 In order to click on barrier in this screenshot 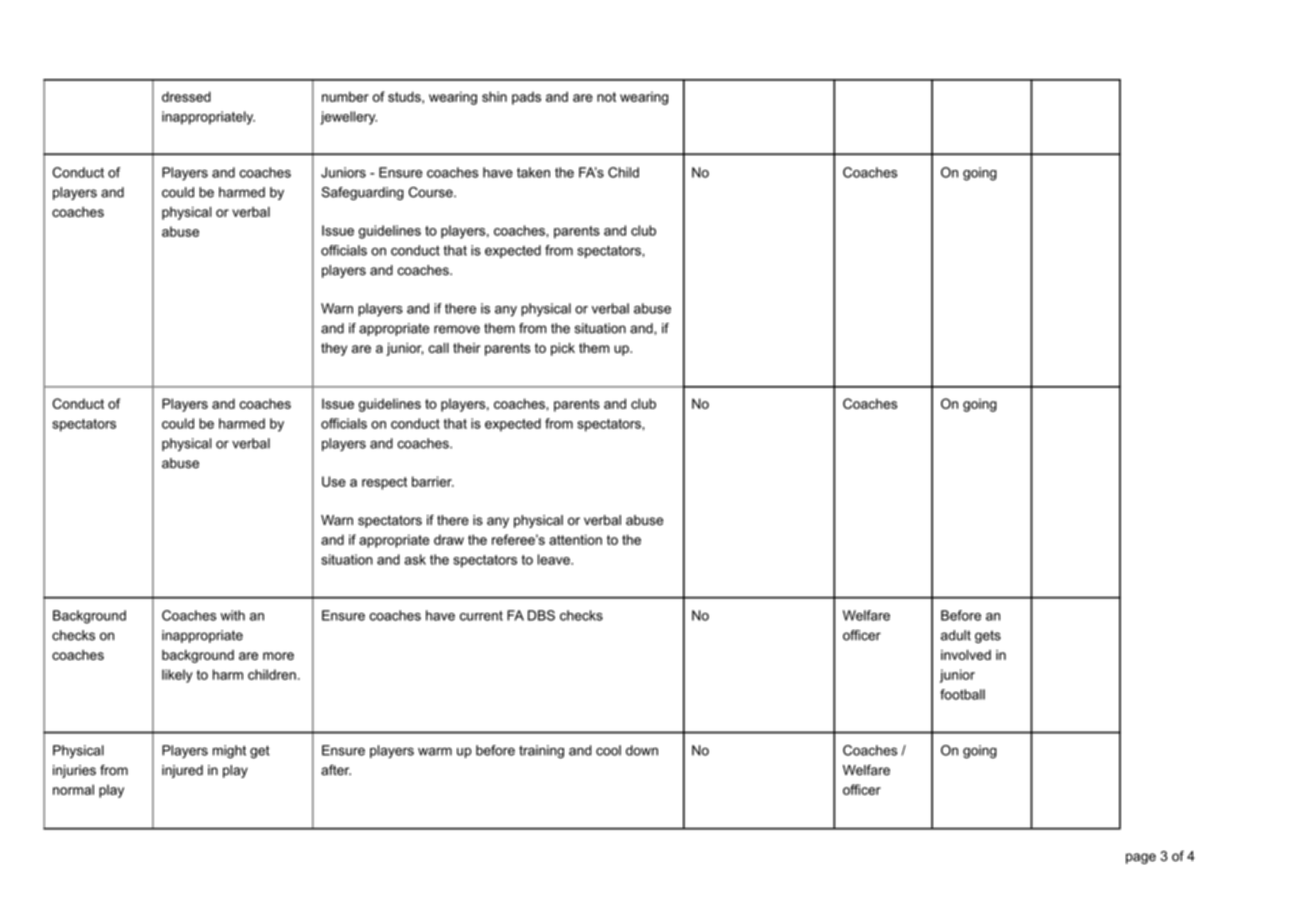, I will do `click(433, 481)`.
